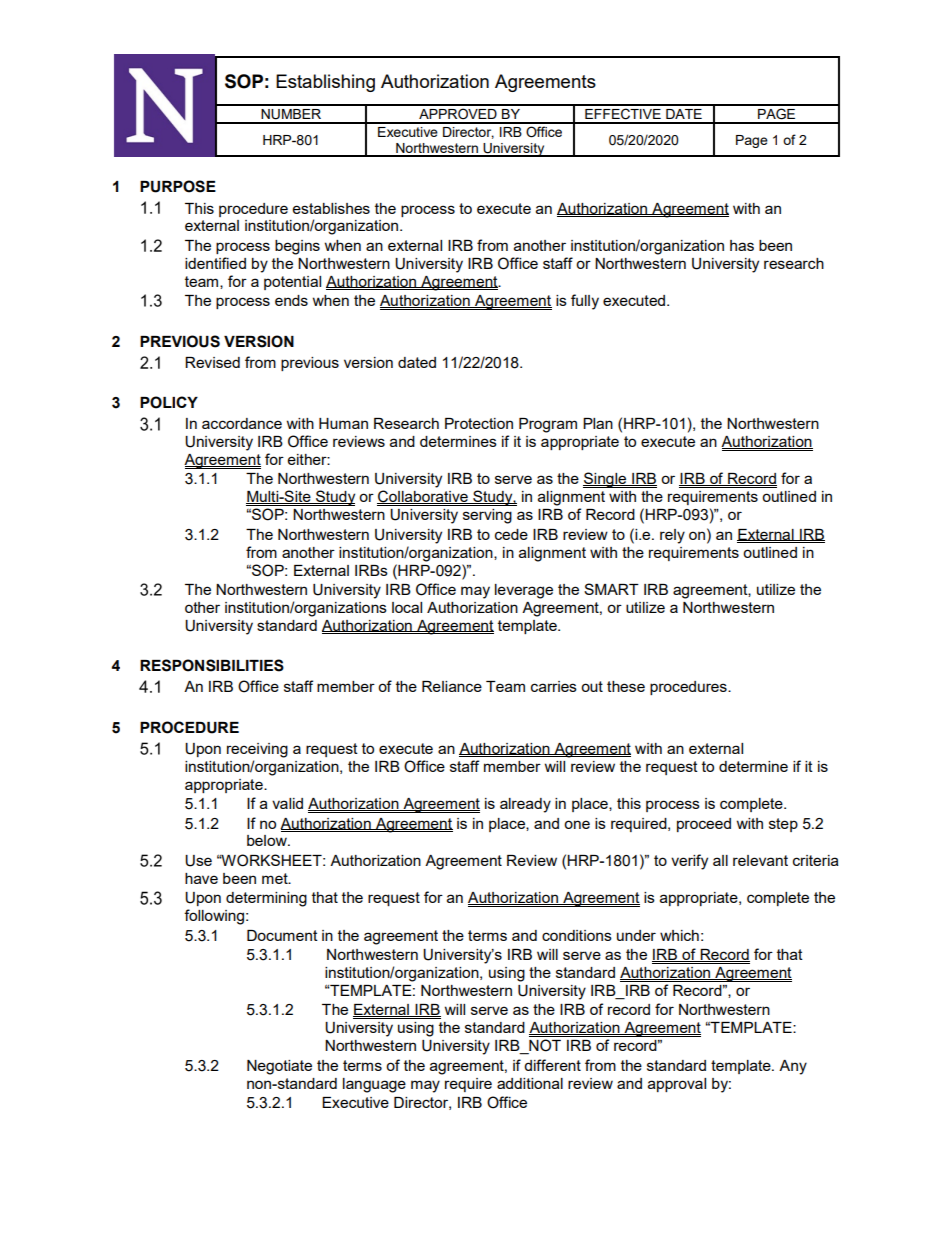 This screenshot has width=952, height=1233. Describe the element at coordinates (279, 1067) in the screenshot. I see `Negotiate` at that location.
